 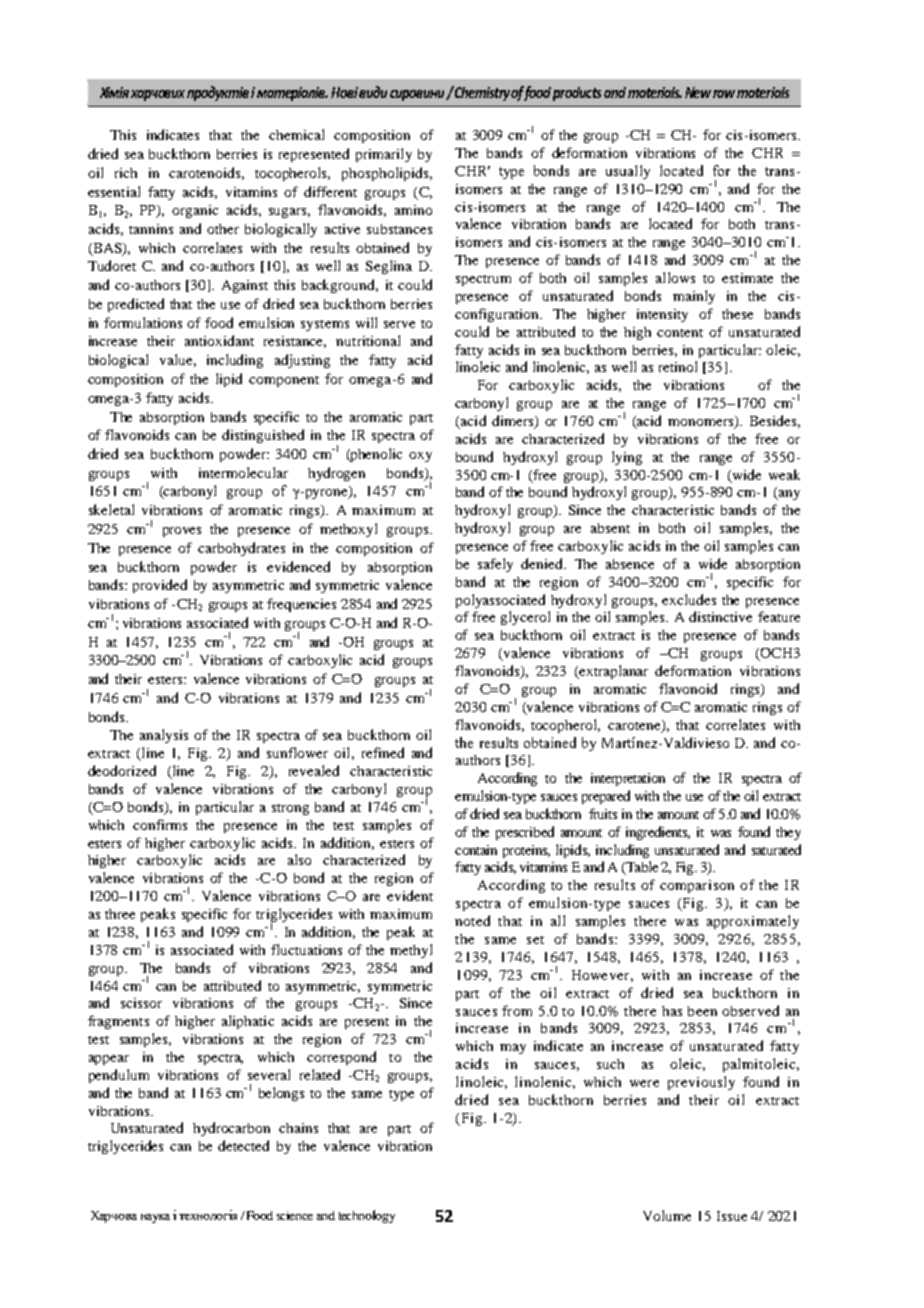 What do you see at coordinates (514, 422) in the page?
I see `dimers` at bounding box center [514, 422].
